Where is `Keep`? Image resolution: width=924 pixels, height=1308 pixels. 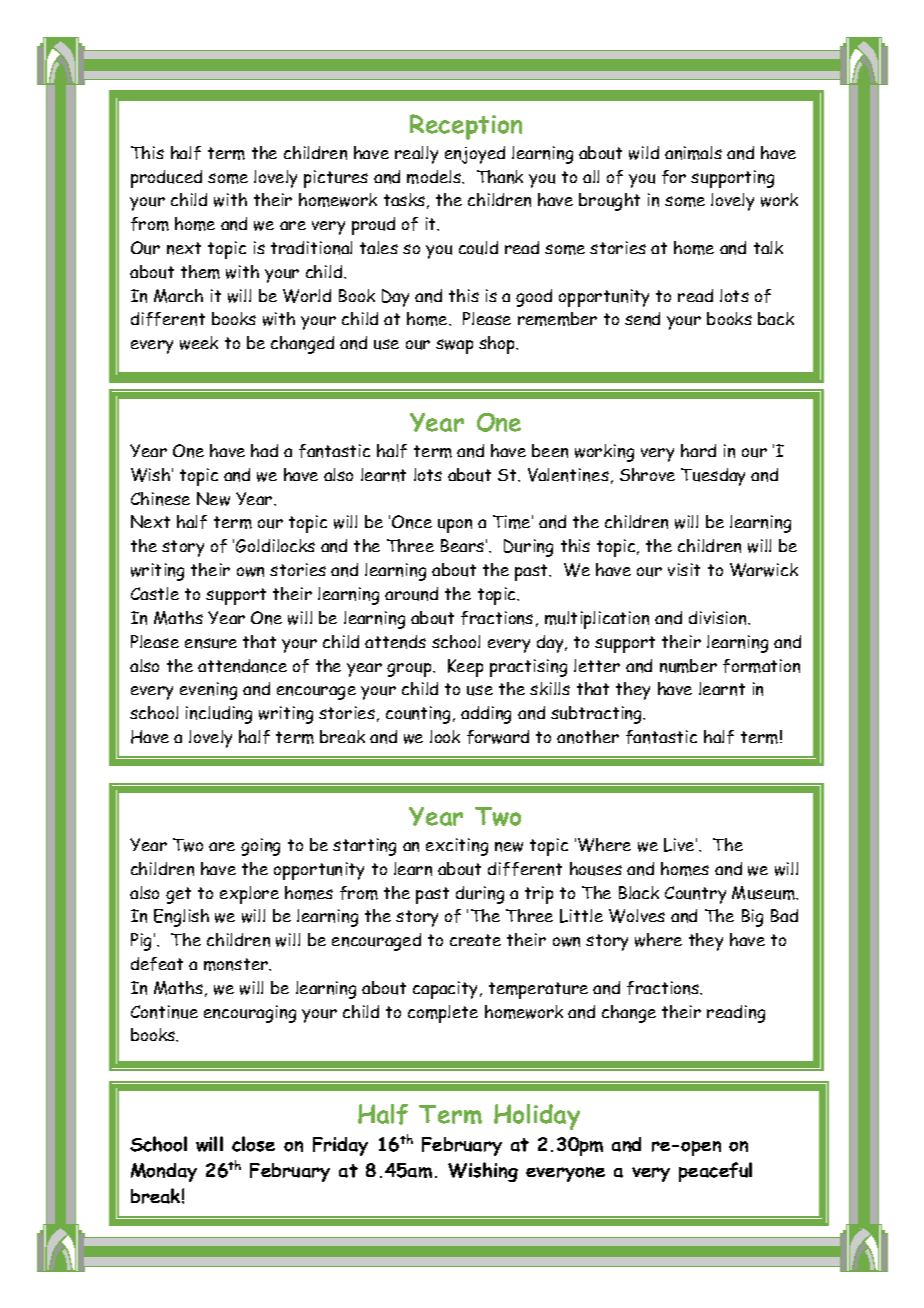 Keep is located at coordinates (465, 668).
